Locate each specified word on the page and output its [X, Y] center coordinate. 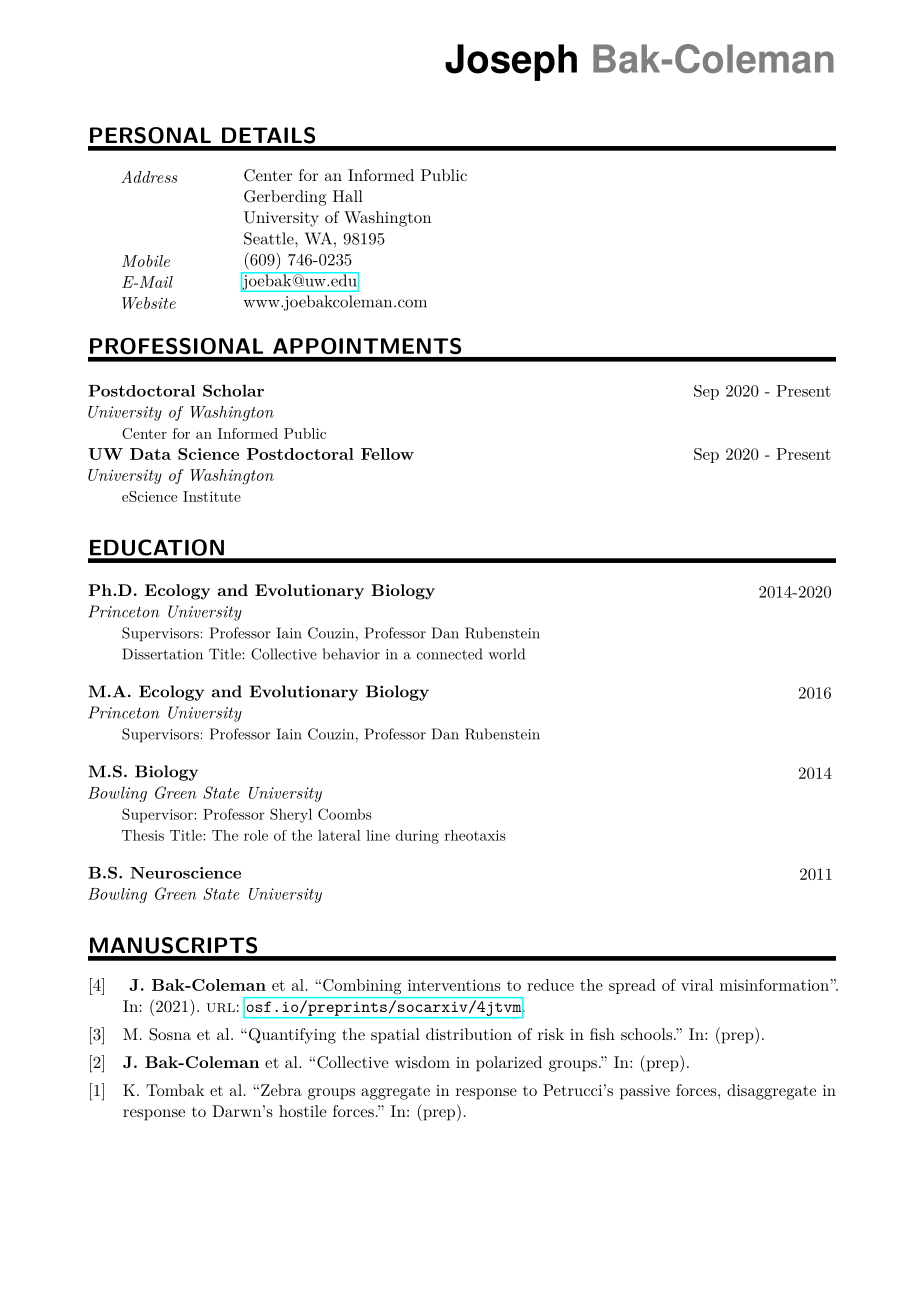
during [417, 837]
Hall [348, 196]
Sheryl [291, 815]
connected [449, 654]
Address [149, 176]
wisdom [422, 1062]
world [506, 654]
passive [645, 1092]
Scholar [233, 390]
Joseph [511, 62]
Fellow [387, 454]
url [221, 1007]
